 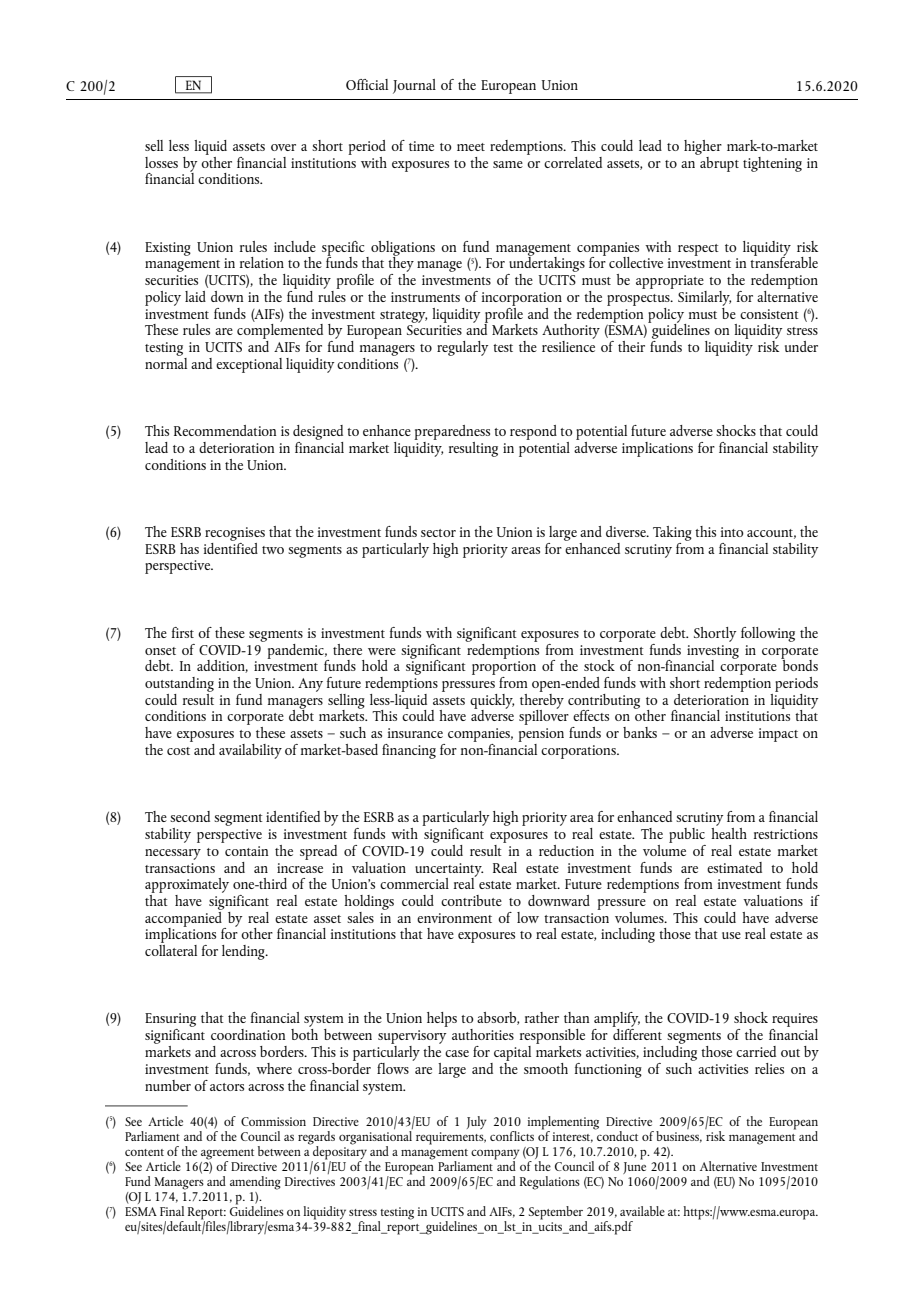 What do you see at coordinates (438, 533) in the page?
I see `sector` at bounding box center [438, 533].
